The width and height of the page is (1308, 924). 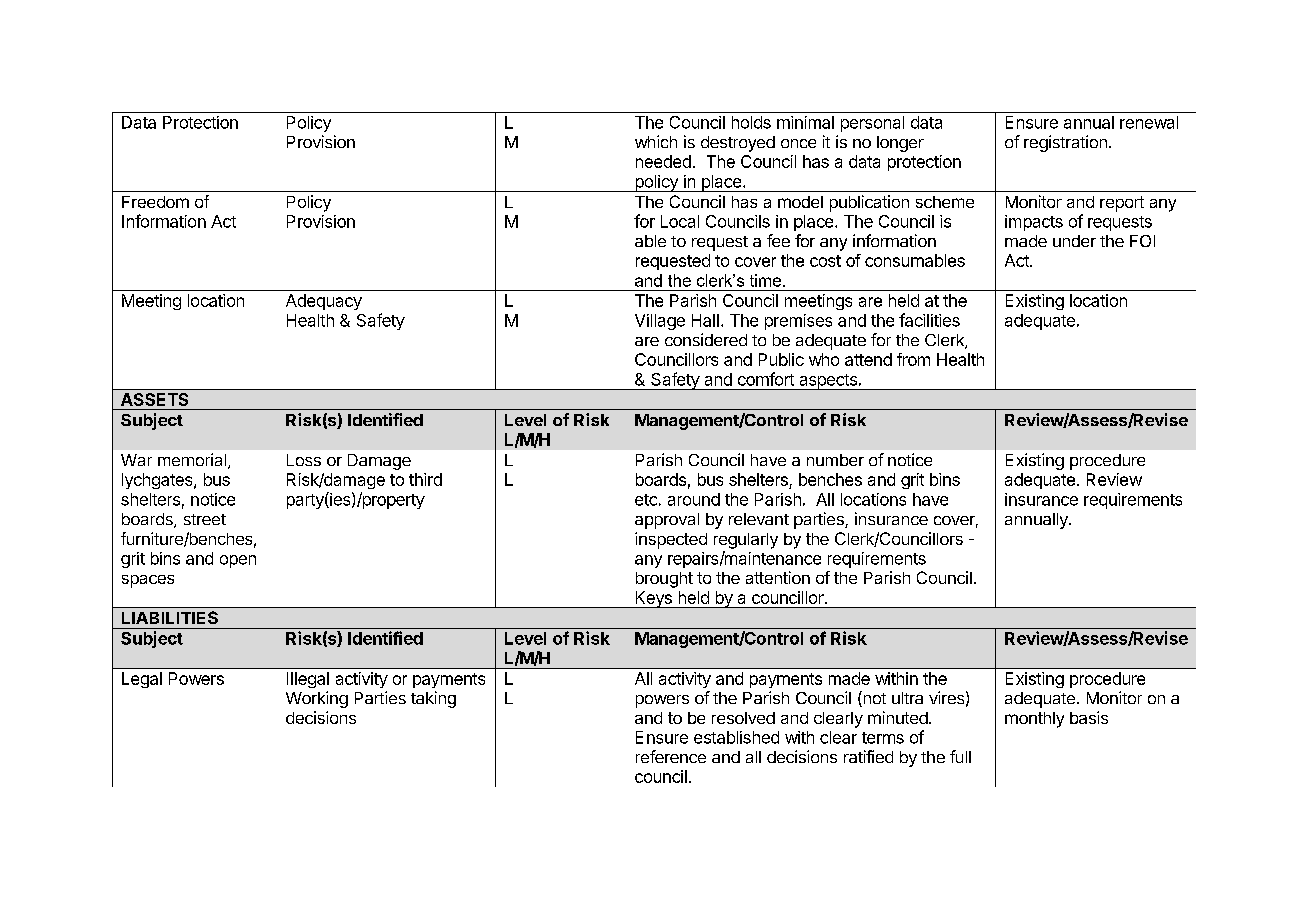 I want to click on Loss, so click(x=304, y=460).
